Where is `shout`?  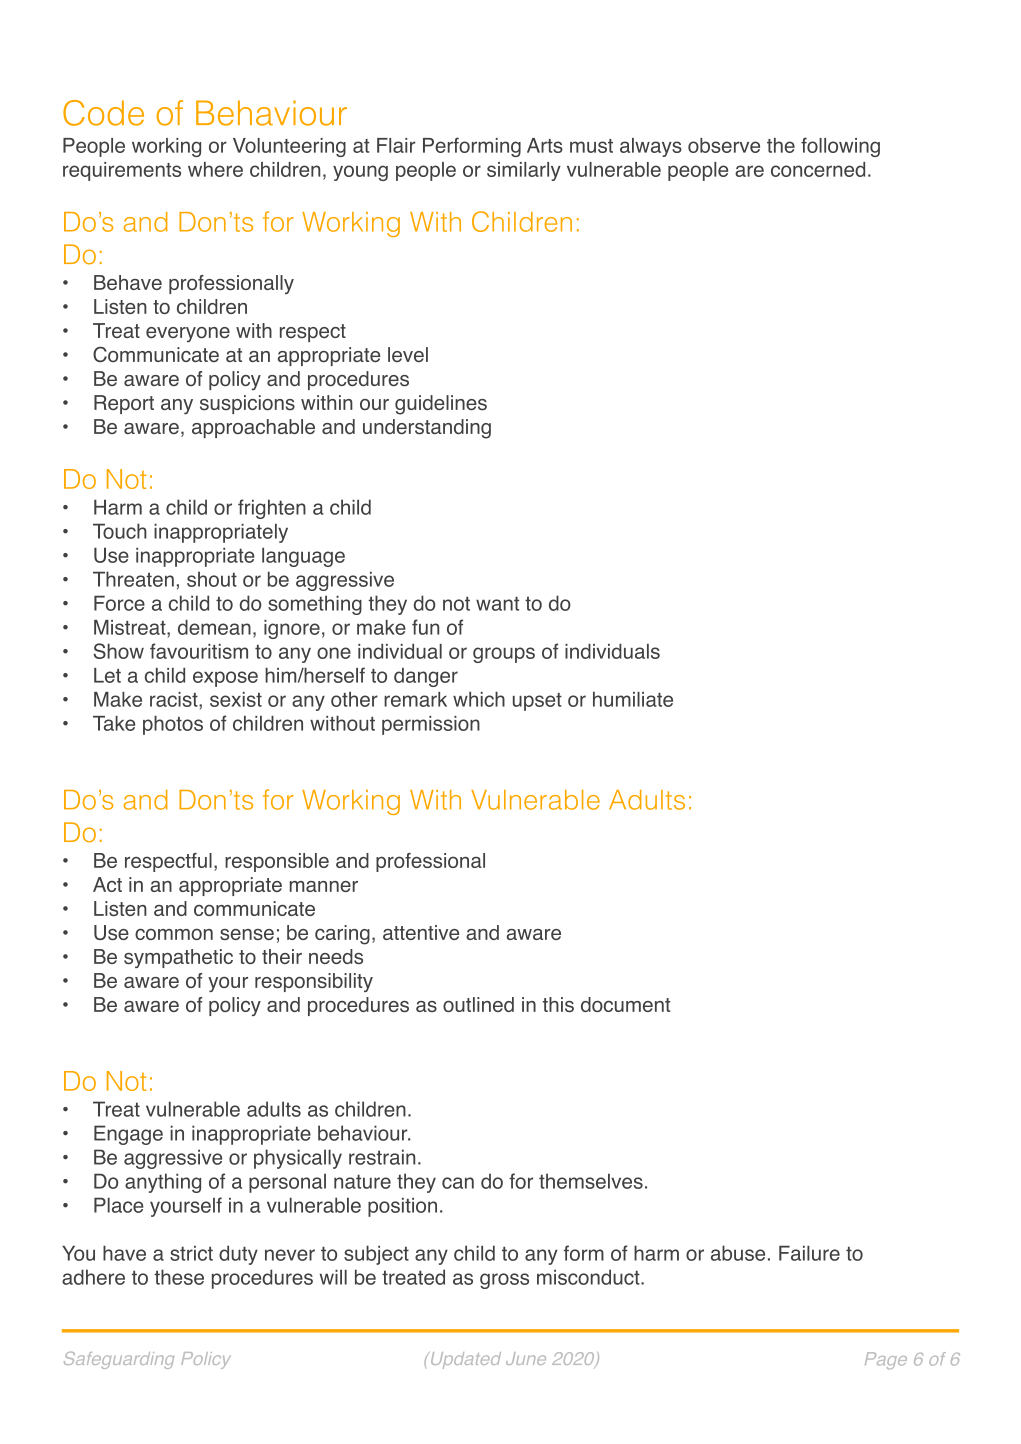
shout is located at coordinates (212, 579).
